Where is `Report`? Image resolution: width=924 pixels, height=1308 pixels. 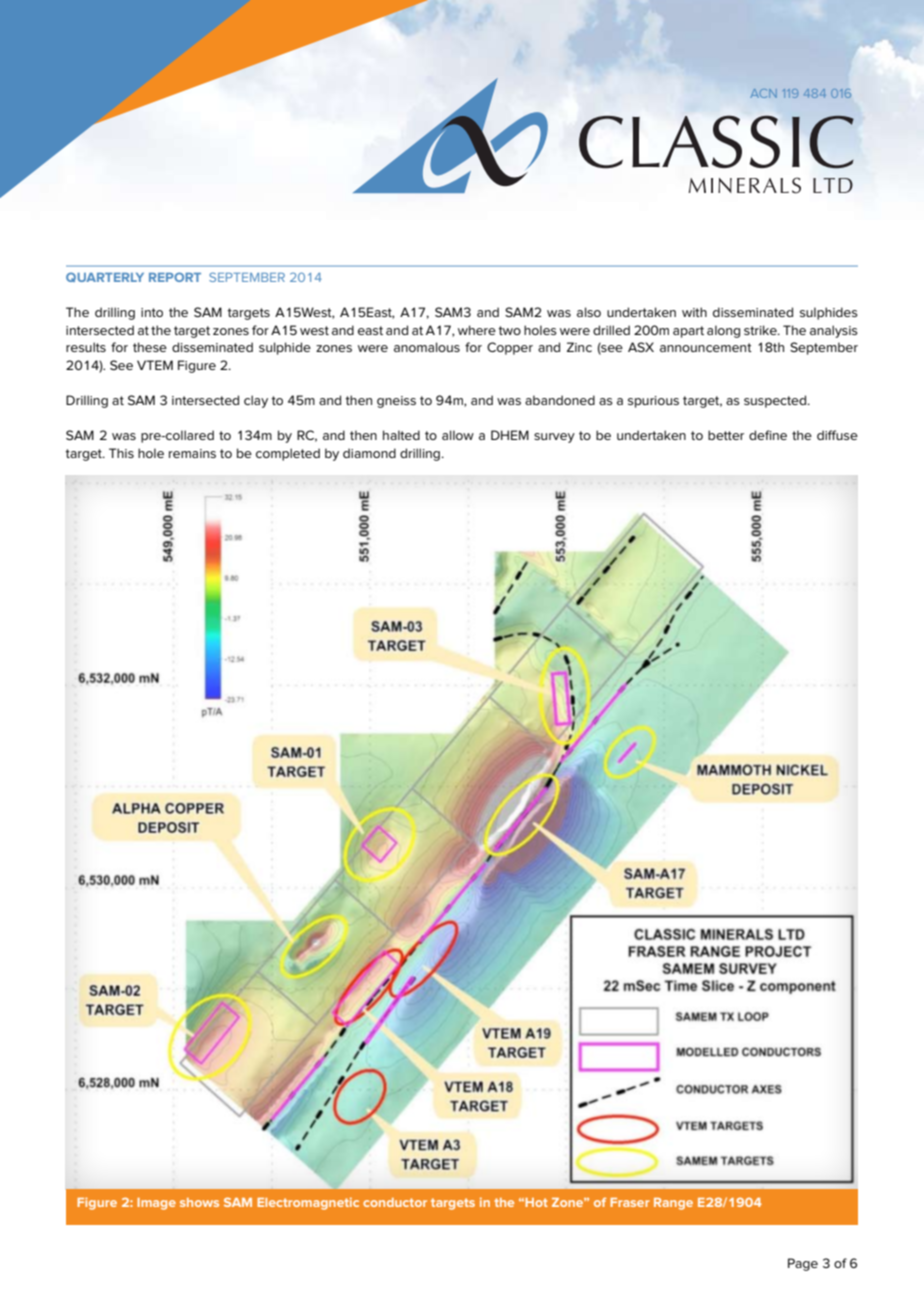 Report is located at coordinates (175, 277).
